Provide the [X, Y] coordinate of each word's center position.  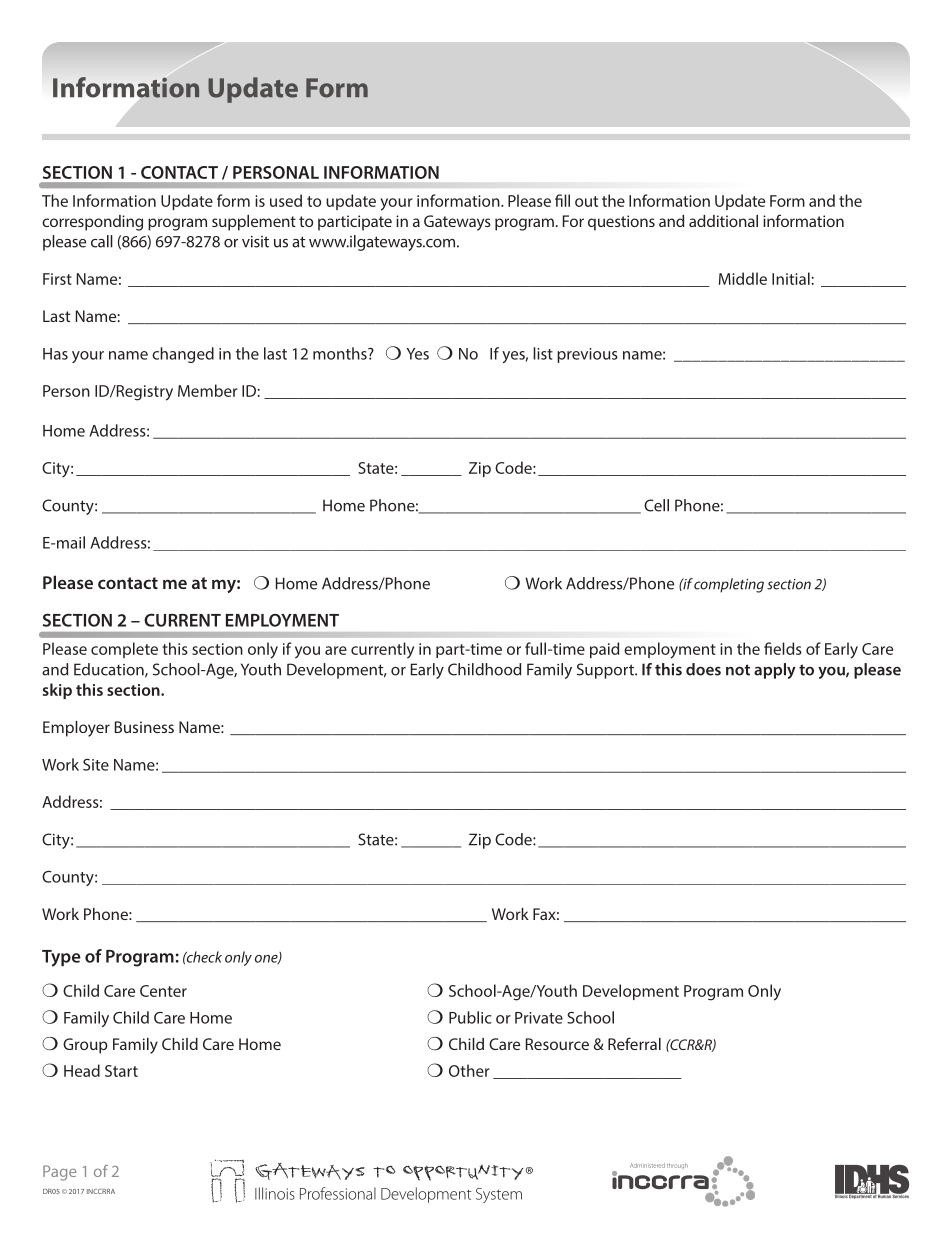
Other [469, 1070]
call [102, 241]
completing [729, 585]
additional [723, 221]
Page [59, 1173]
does [703, 669]
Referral [634, 1043]
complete [124, 650]
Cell [656, 505]
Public [470, 1017]
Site [96, 765]
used [286, 200]
